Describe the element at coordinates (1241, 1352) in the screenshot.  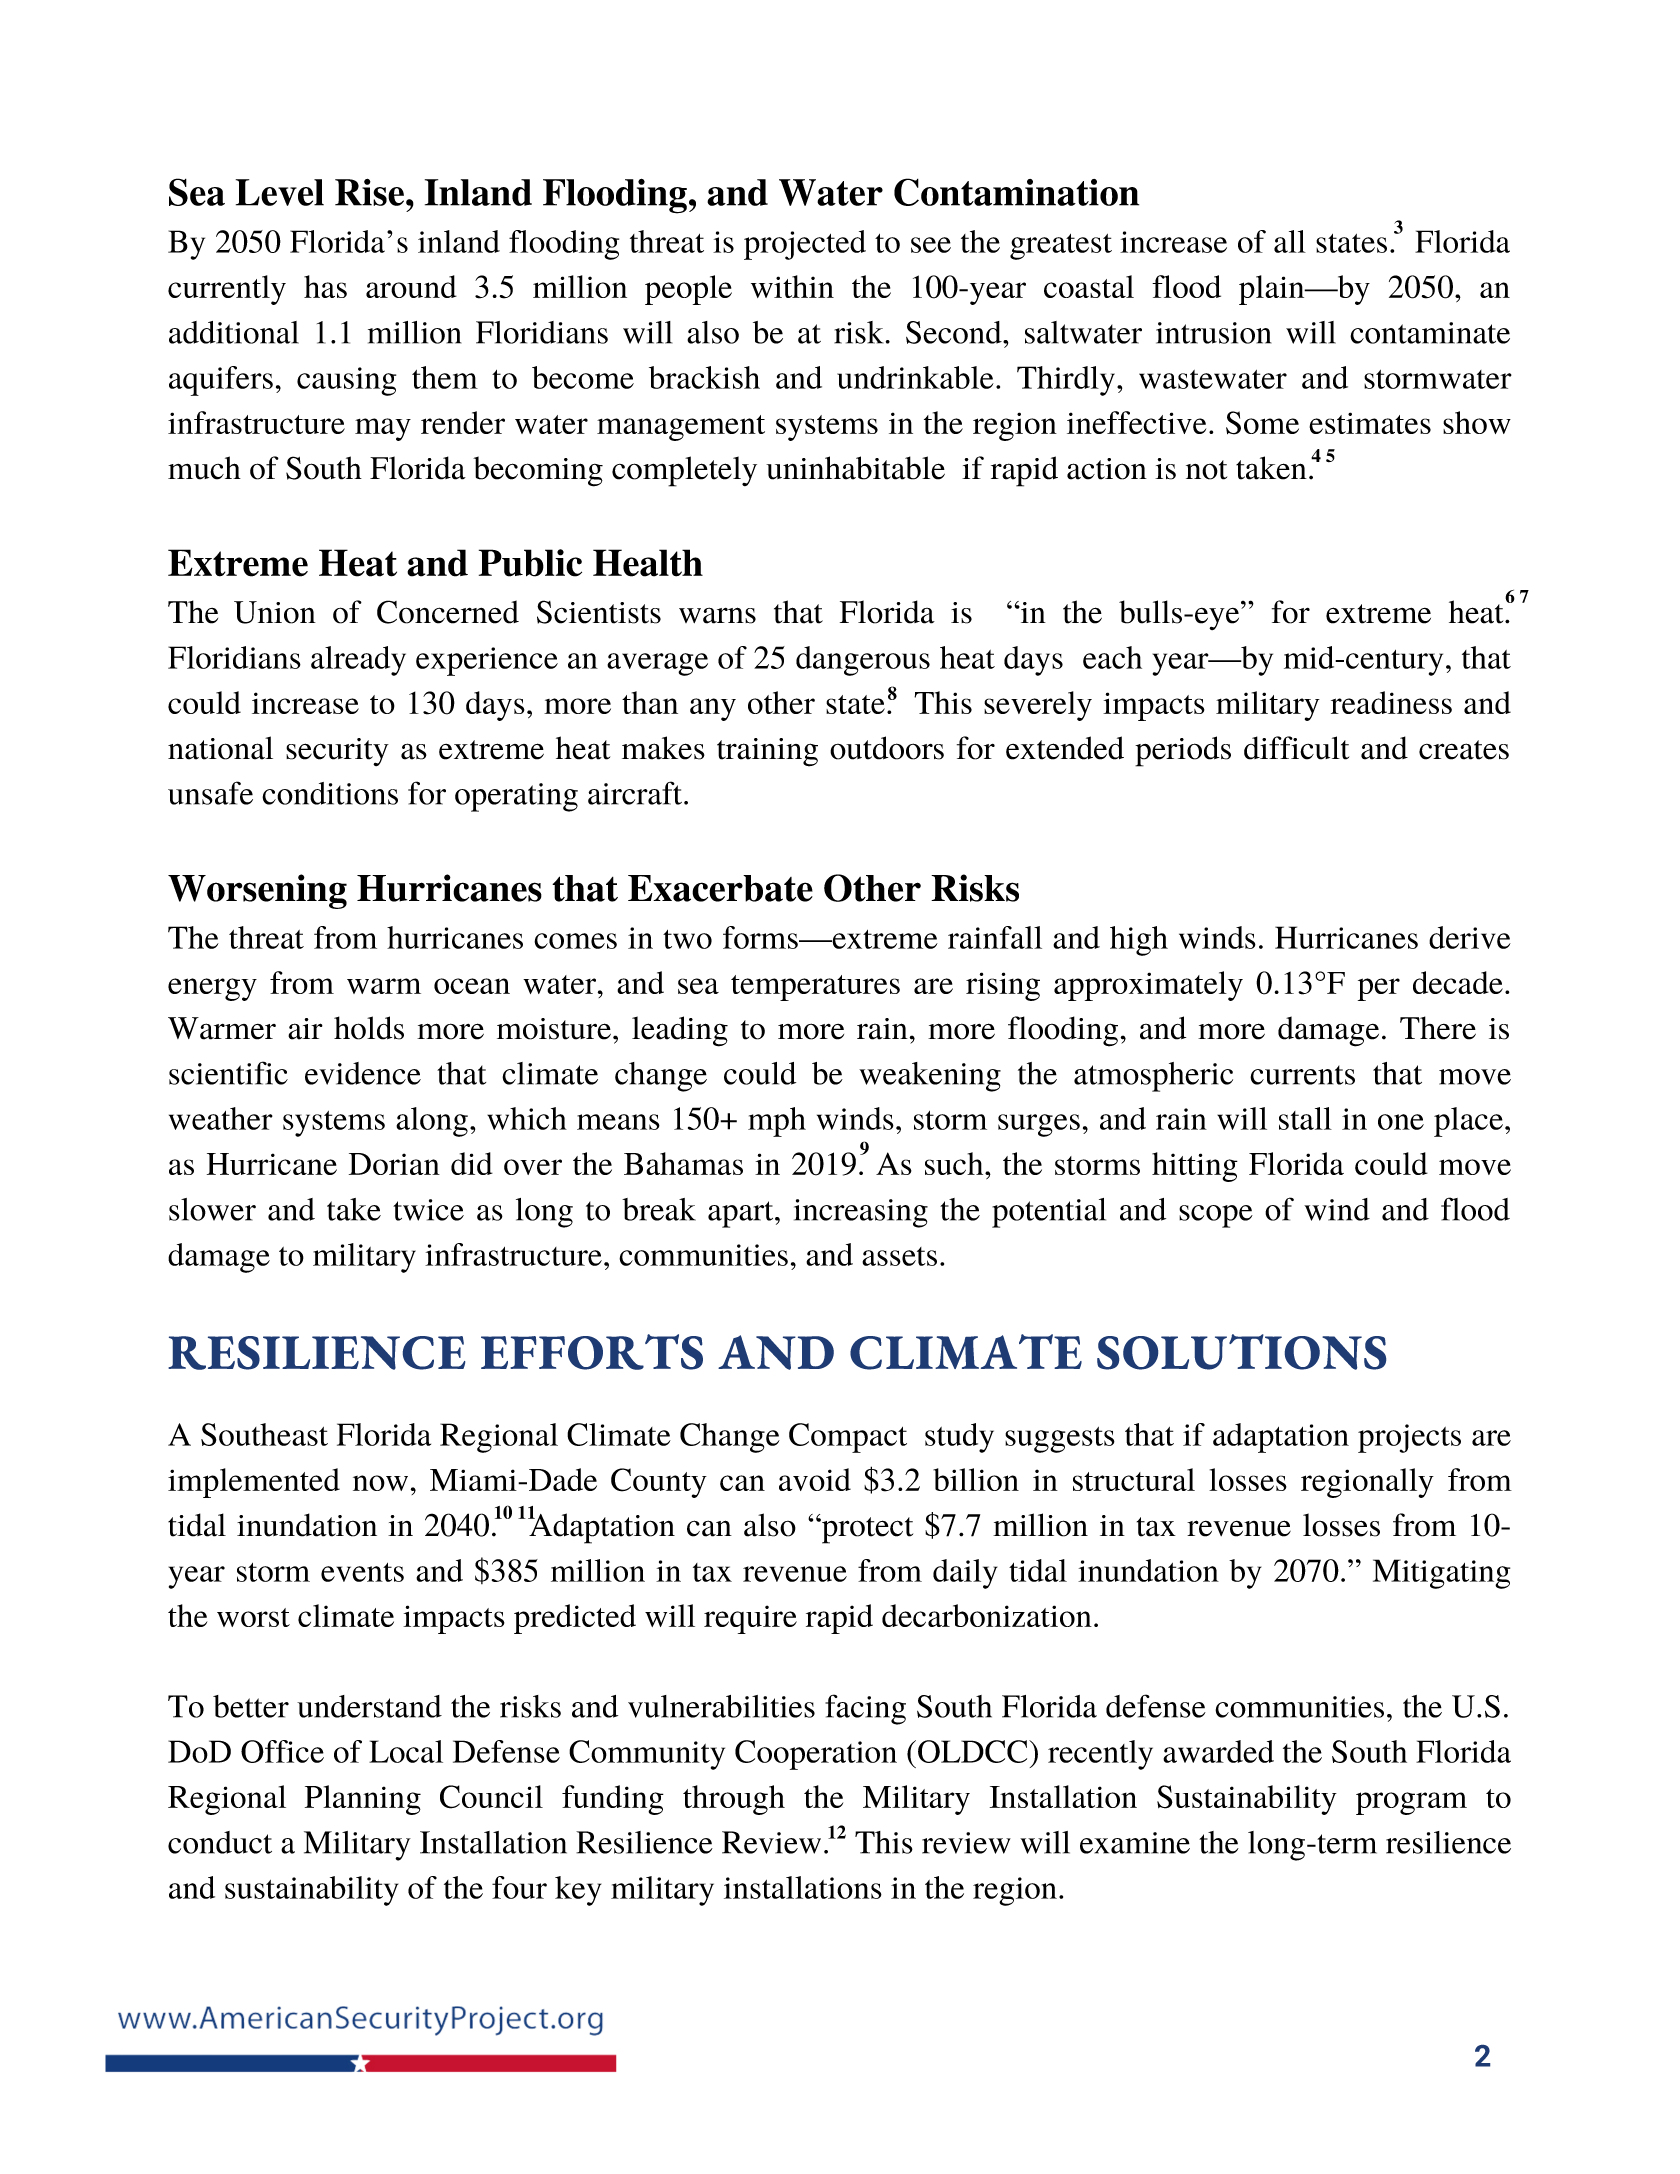
I see `SOLUTIONS` at that location.
